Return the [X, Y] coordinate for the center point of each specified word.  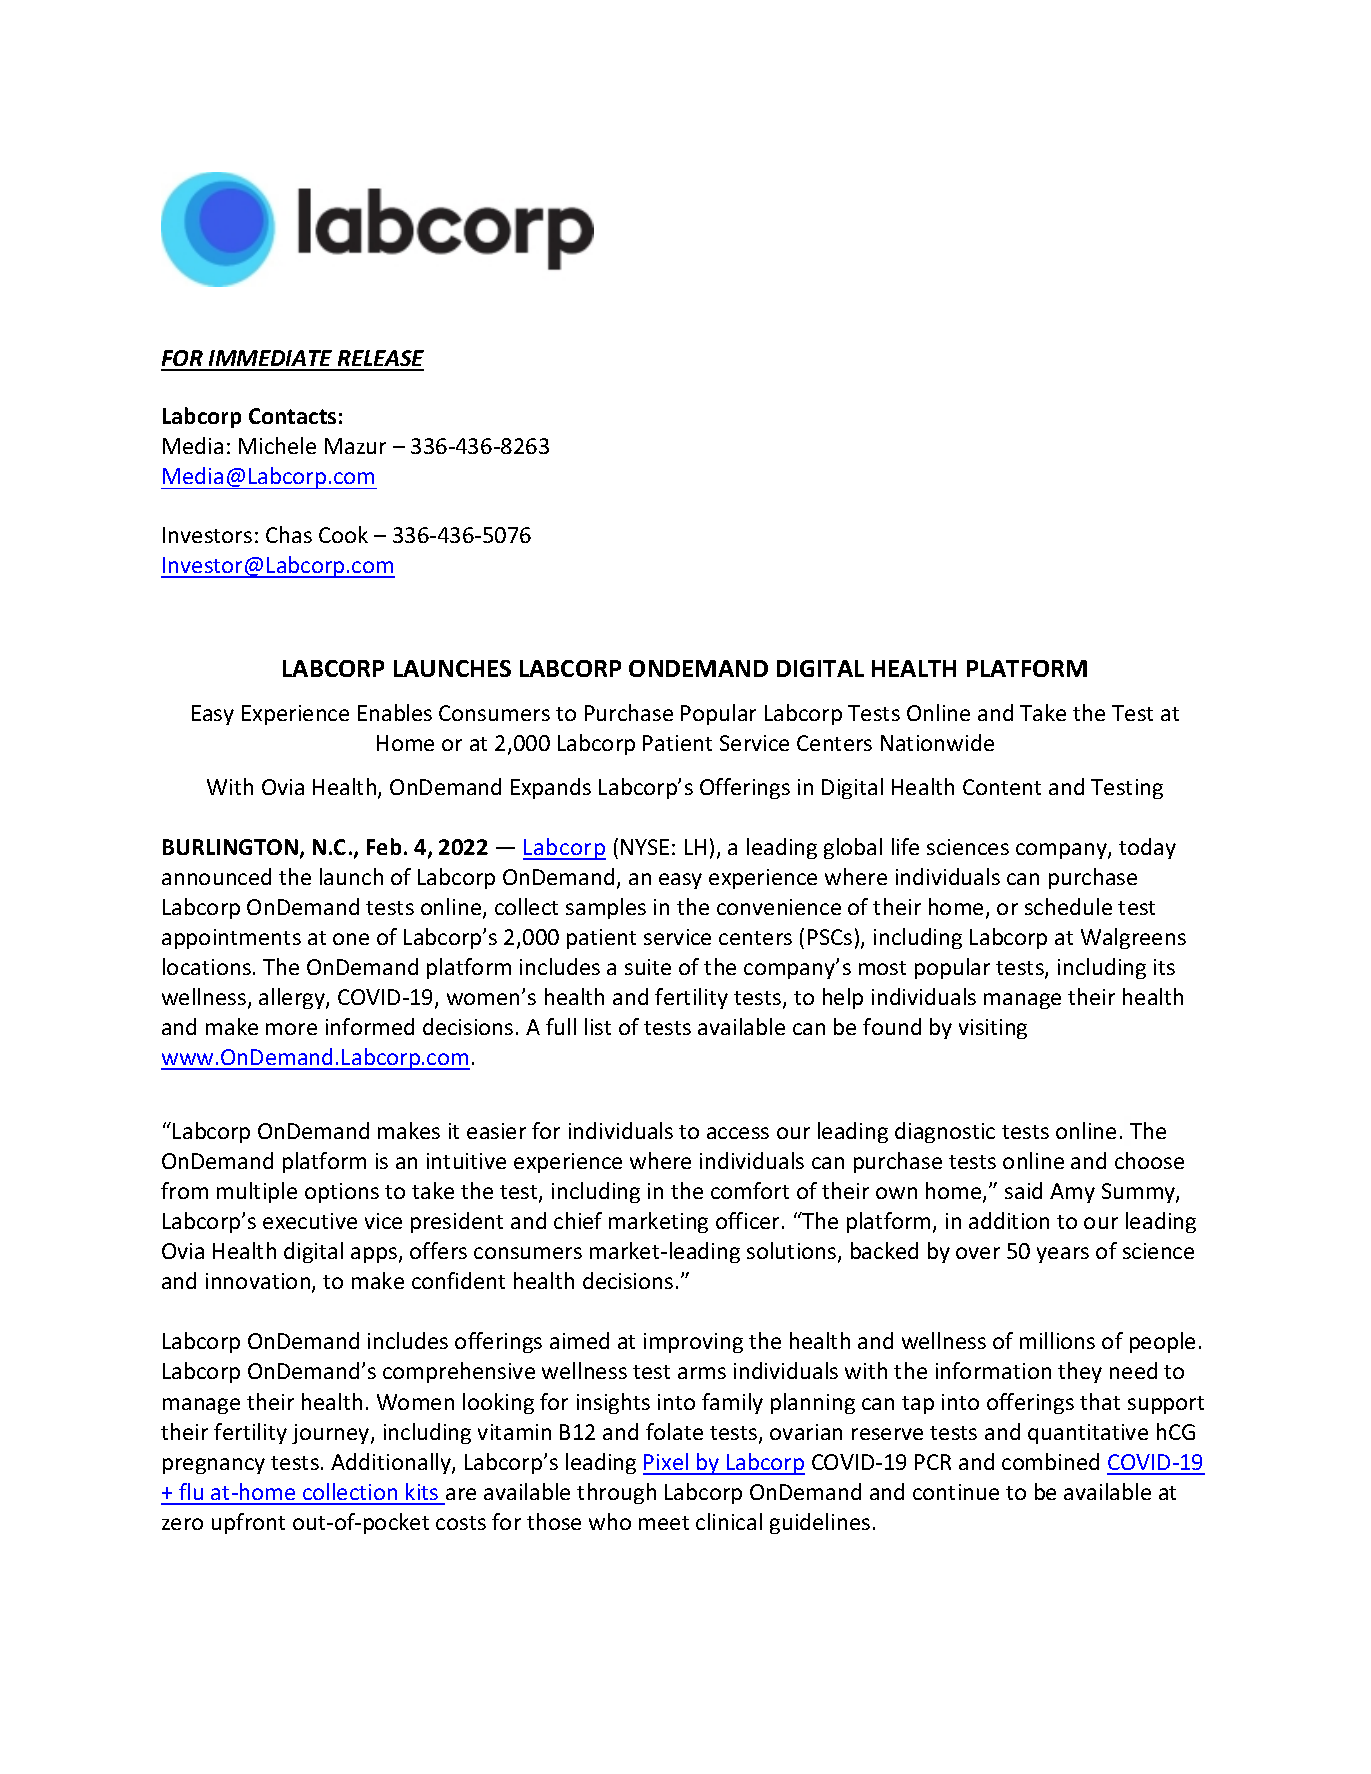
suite [648, 967]
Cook [343, 534]
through [616, 1493]
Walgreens [1133, 938]
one [351, 939]
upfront [248, 1523]
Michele [277, 445]
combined [1050, 1461]
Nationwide [937, 742]
